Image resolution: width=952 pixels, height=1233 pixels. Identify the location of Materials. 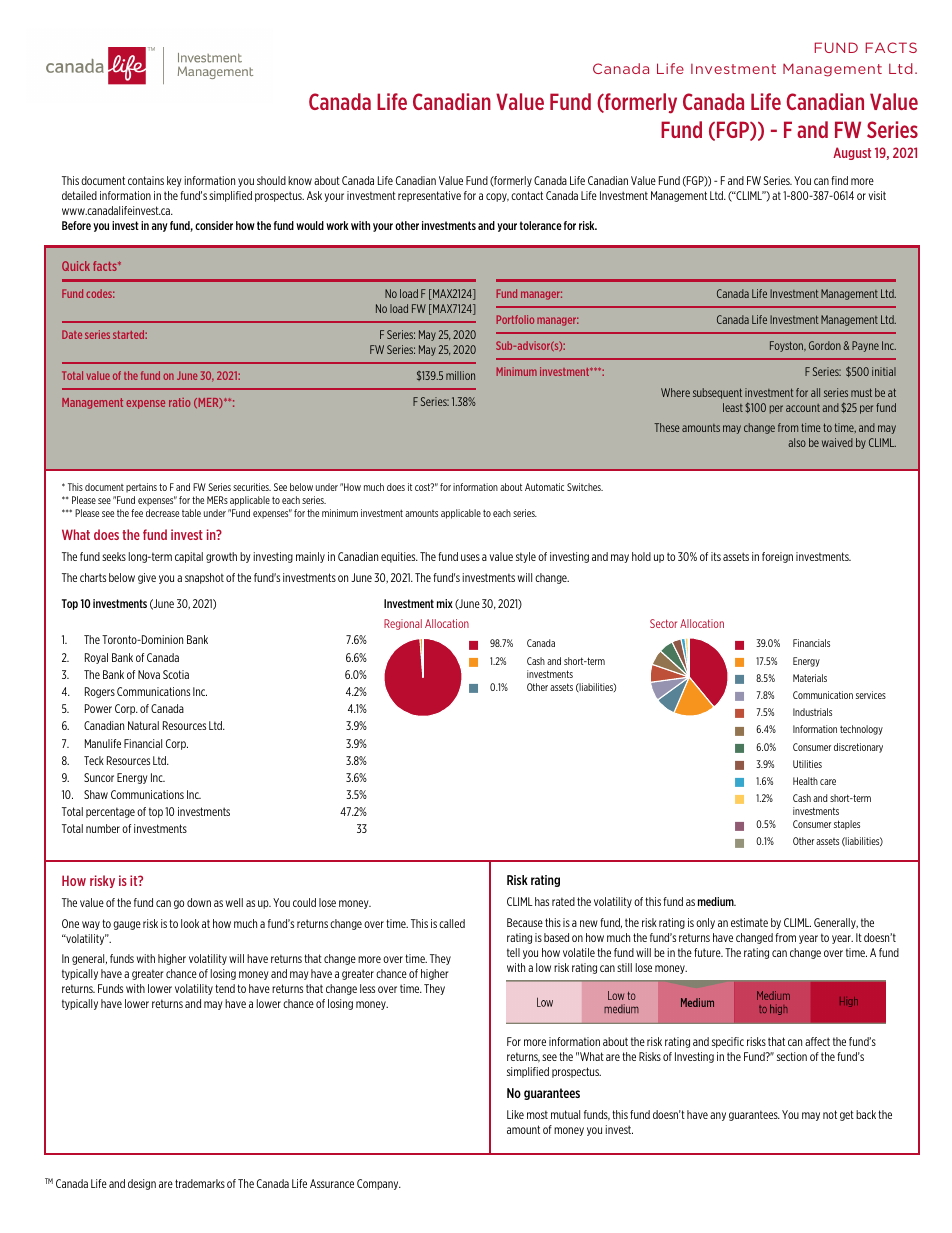
(810, 678).
